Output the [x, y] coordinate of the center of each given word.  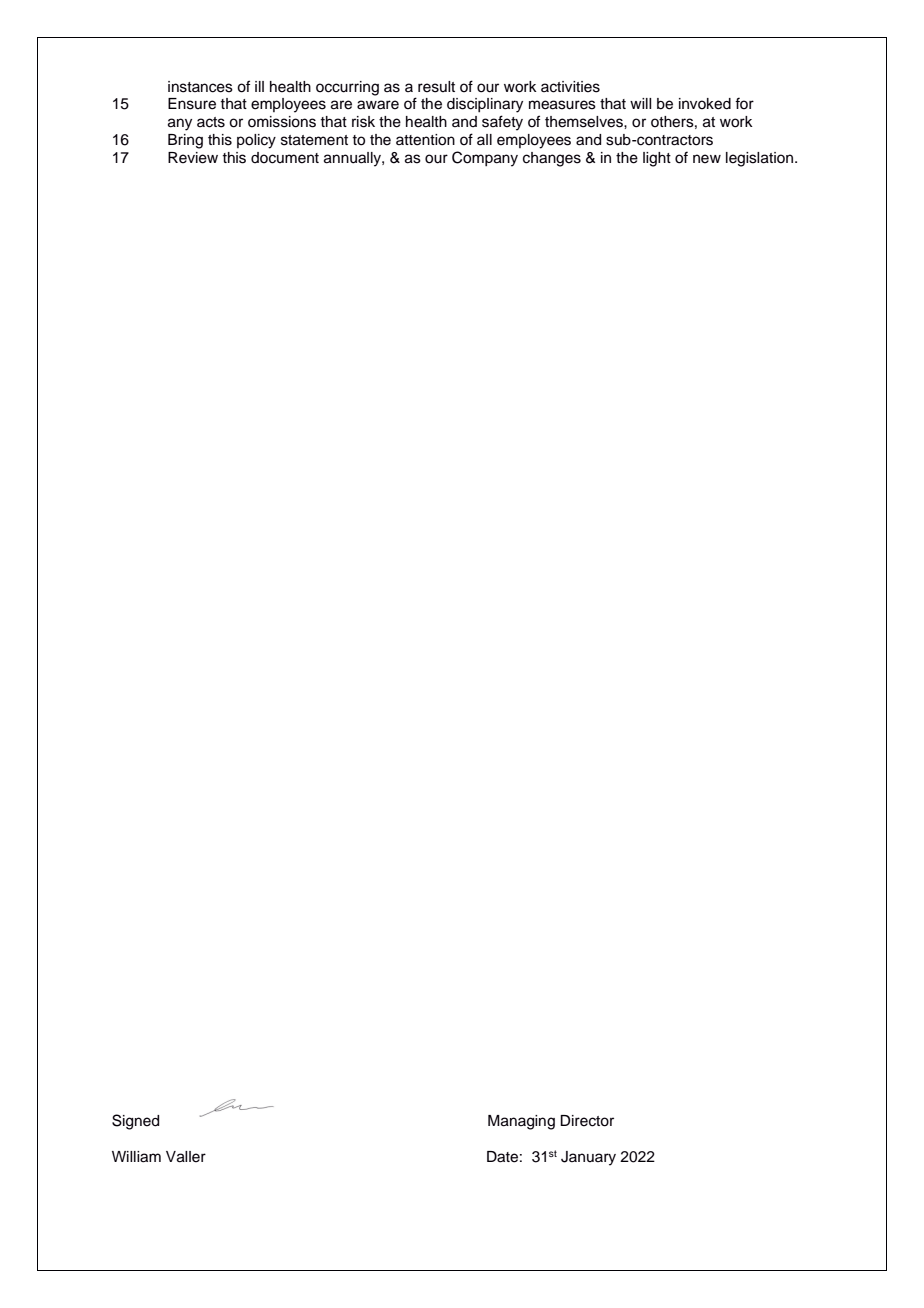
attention [425, 140]
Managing [521, 1122]
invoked [705, 104]
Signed [135, 1122]
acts [211, 122]
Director [587, 1121]
